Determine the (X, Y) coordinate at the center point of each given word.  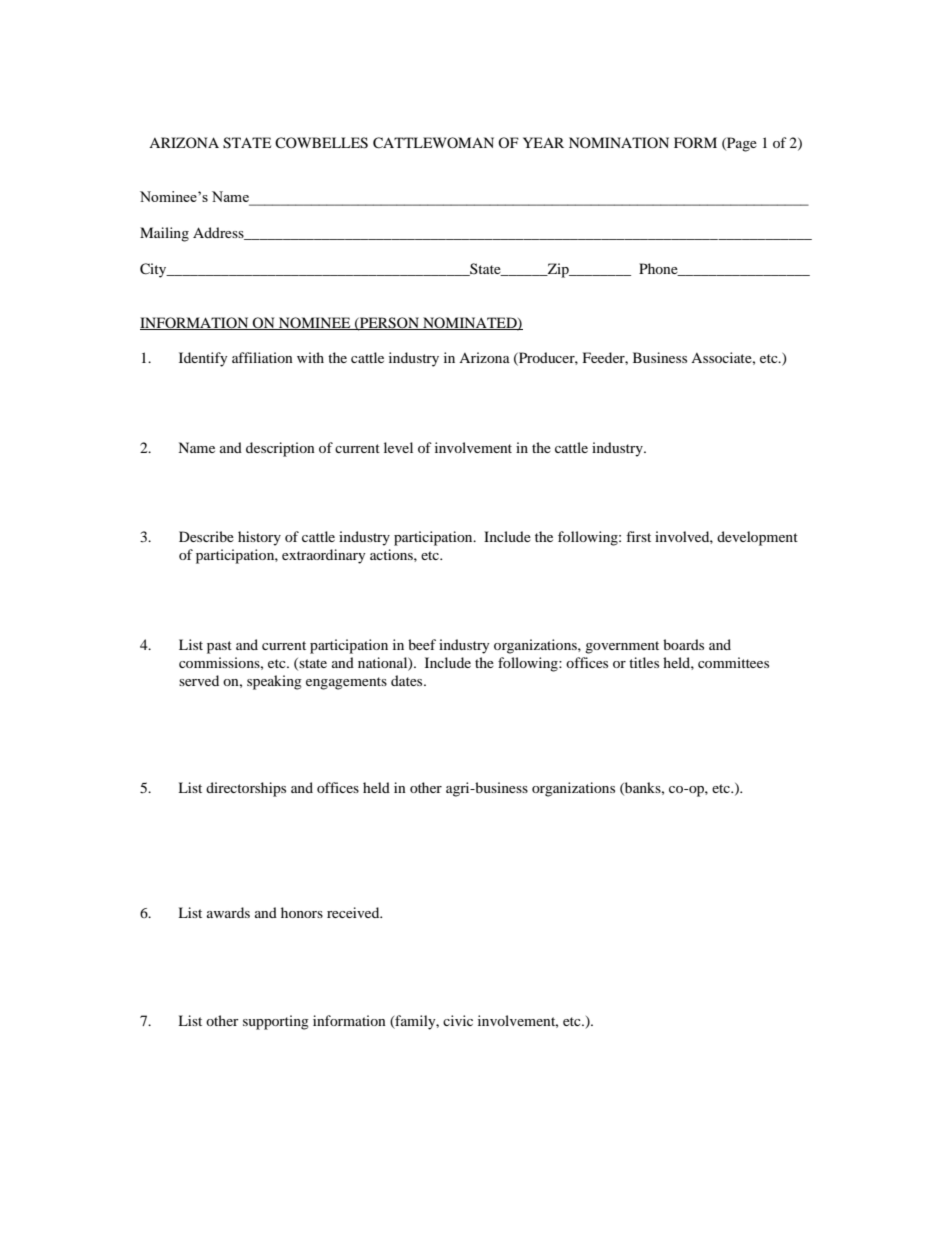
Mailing (164, 234)
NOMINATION (619, 142)
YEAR (543, 142)
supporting (276, 1022)
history (259, 538)
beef (422, 644)
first (638, 536)
